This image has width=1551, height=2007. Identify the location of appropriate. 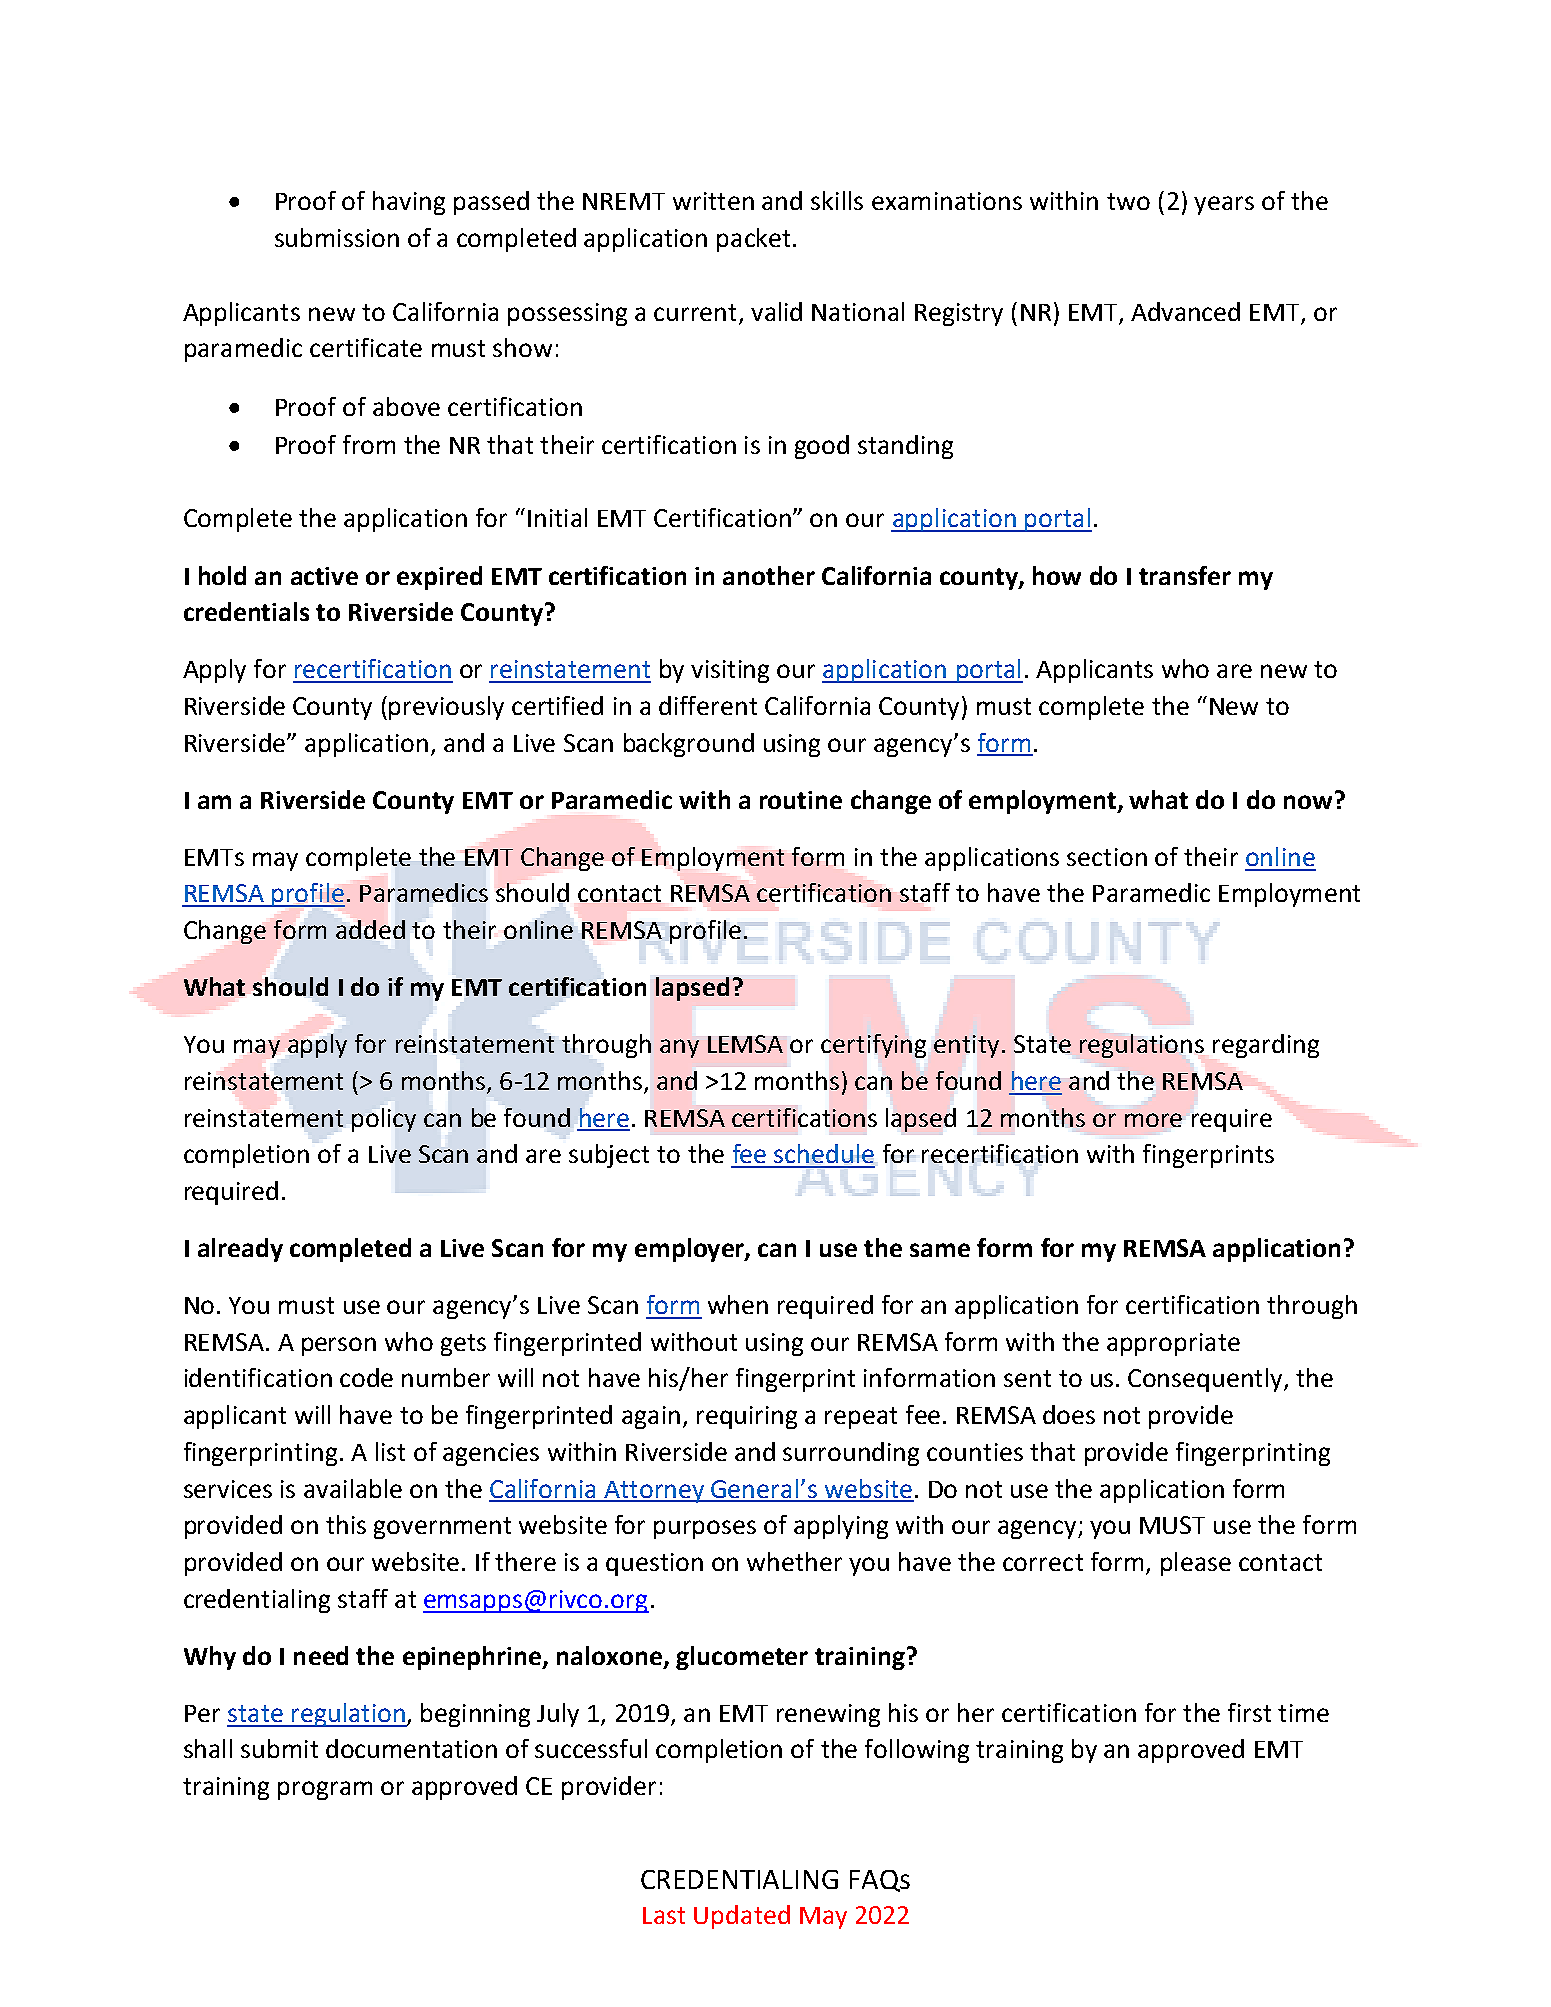
(1173, 1344).
